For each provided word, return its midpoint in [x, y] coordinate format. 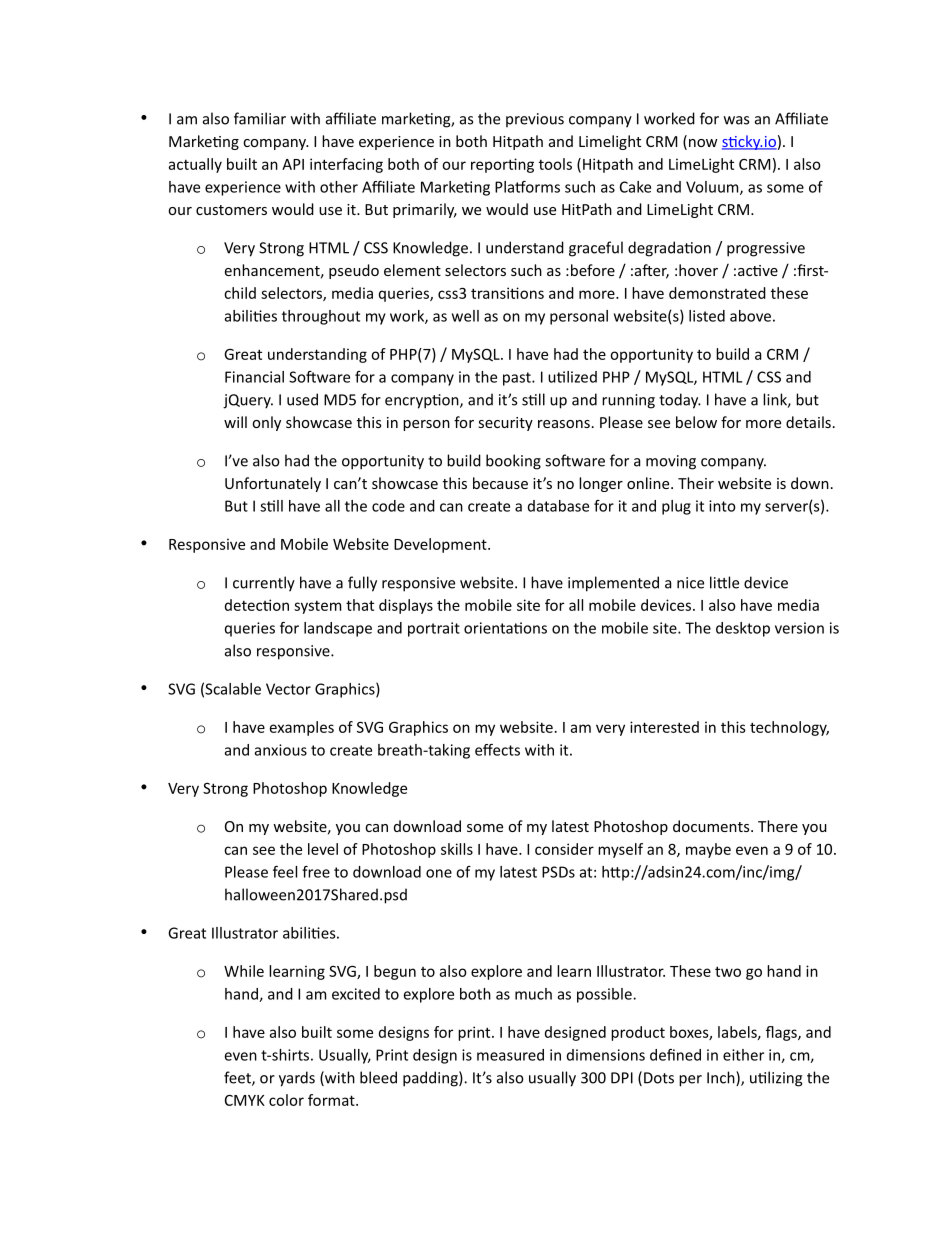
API [293, 164]
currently [264, 584]
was [736, 120]
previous [535, 120]
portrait [434, 629]
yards [297, 1079]
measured [510, 1055]
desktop [743, 629]
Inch [722, 1078]
